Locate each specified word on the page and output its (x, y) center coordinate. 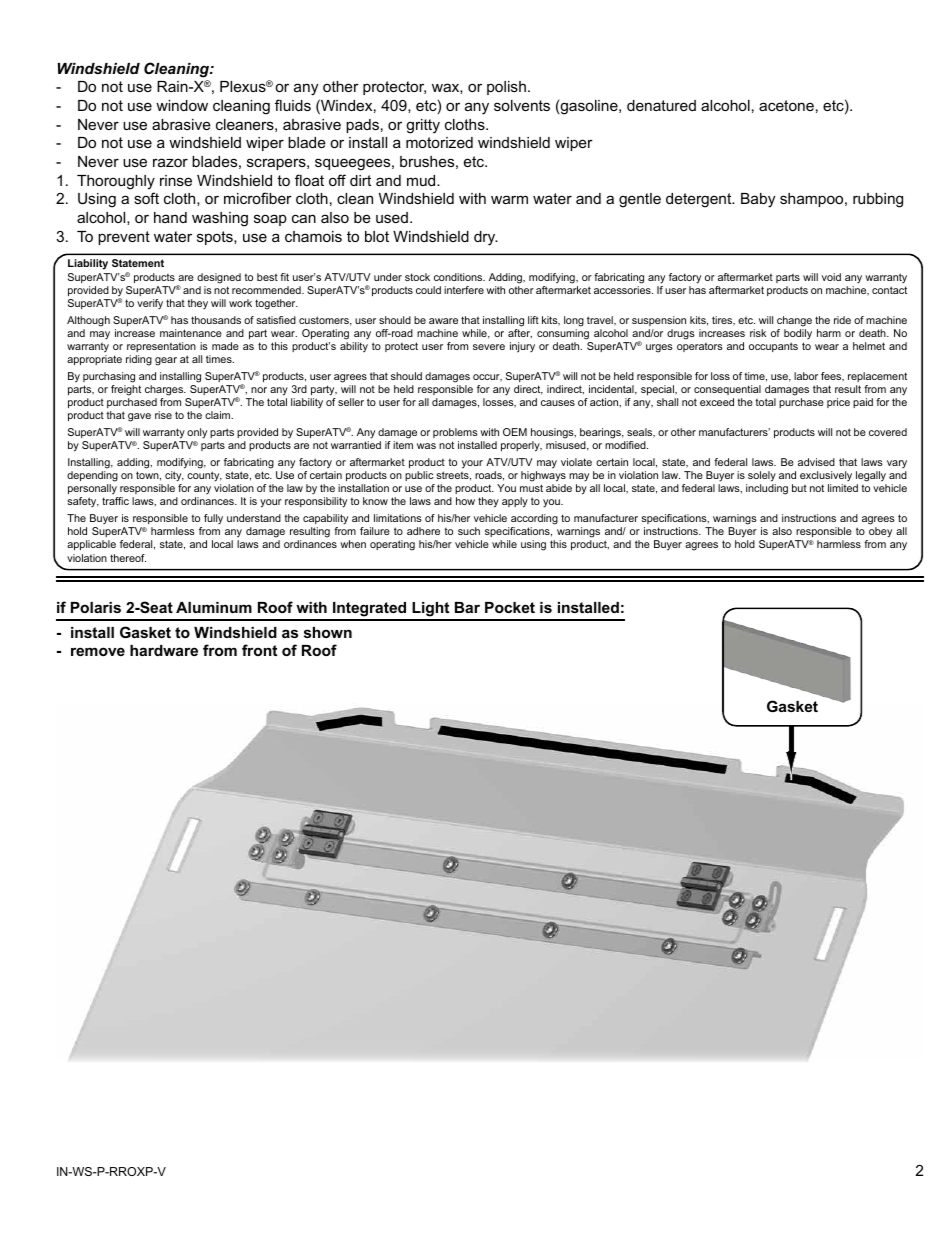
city (174, 476)
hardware (164, 650)
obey (879, 534)
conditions (459, 277)
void (831, 277)
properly (521, 446)
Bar (467, 607)
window (182, 105)
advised (816, 462)
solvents (522, 105)
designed (219, 278)
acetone (786, 105)
